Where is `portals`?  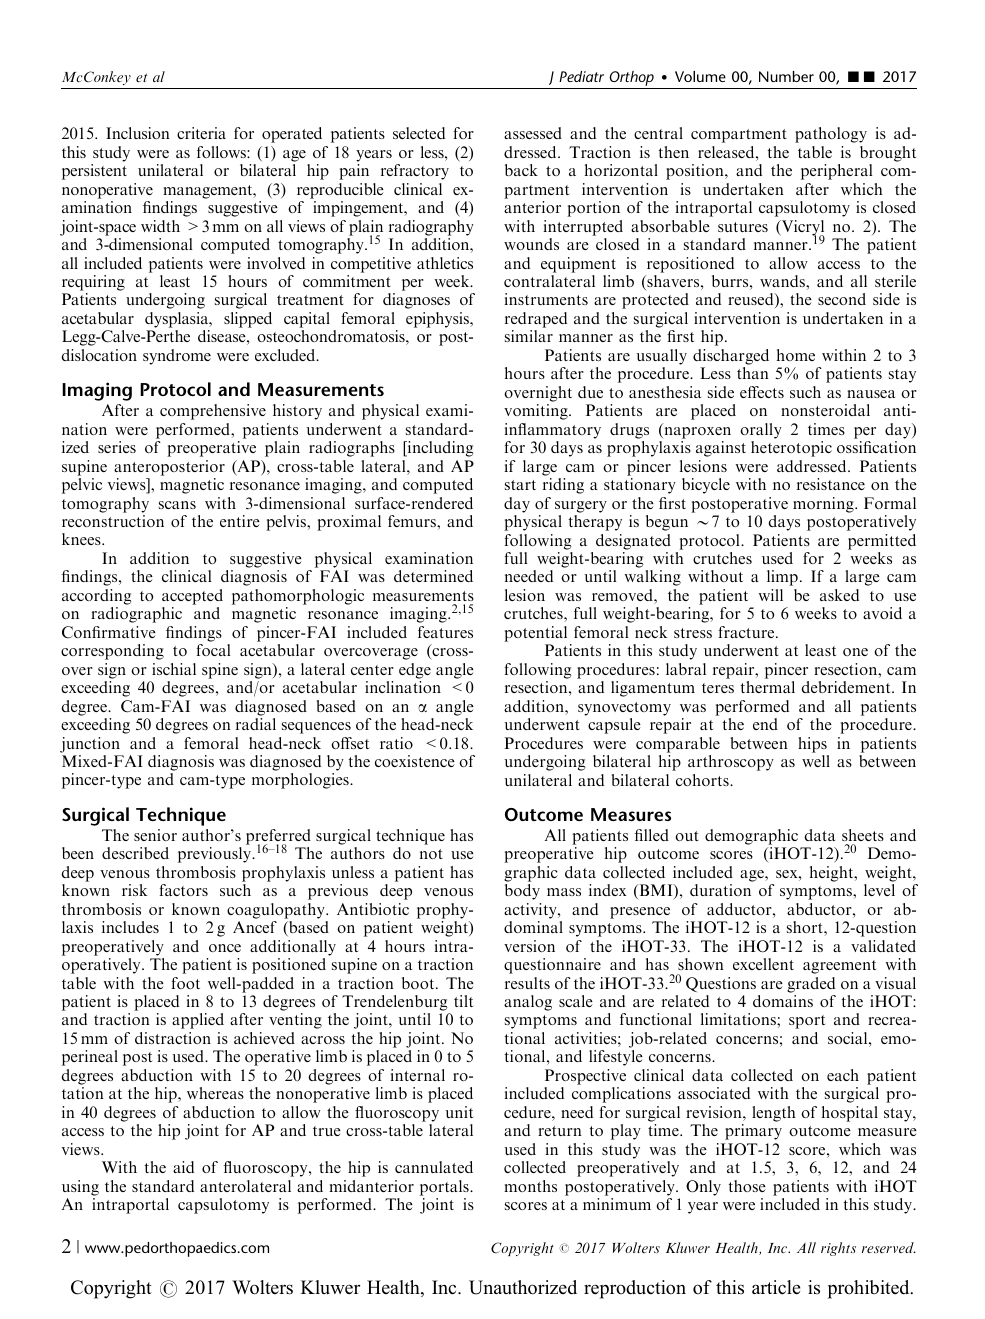
portals is located at coordinates (445, 1188).
